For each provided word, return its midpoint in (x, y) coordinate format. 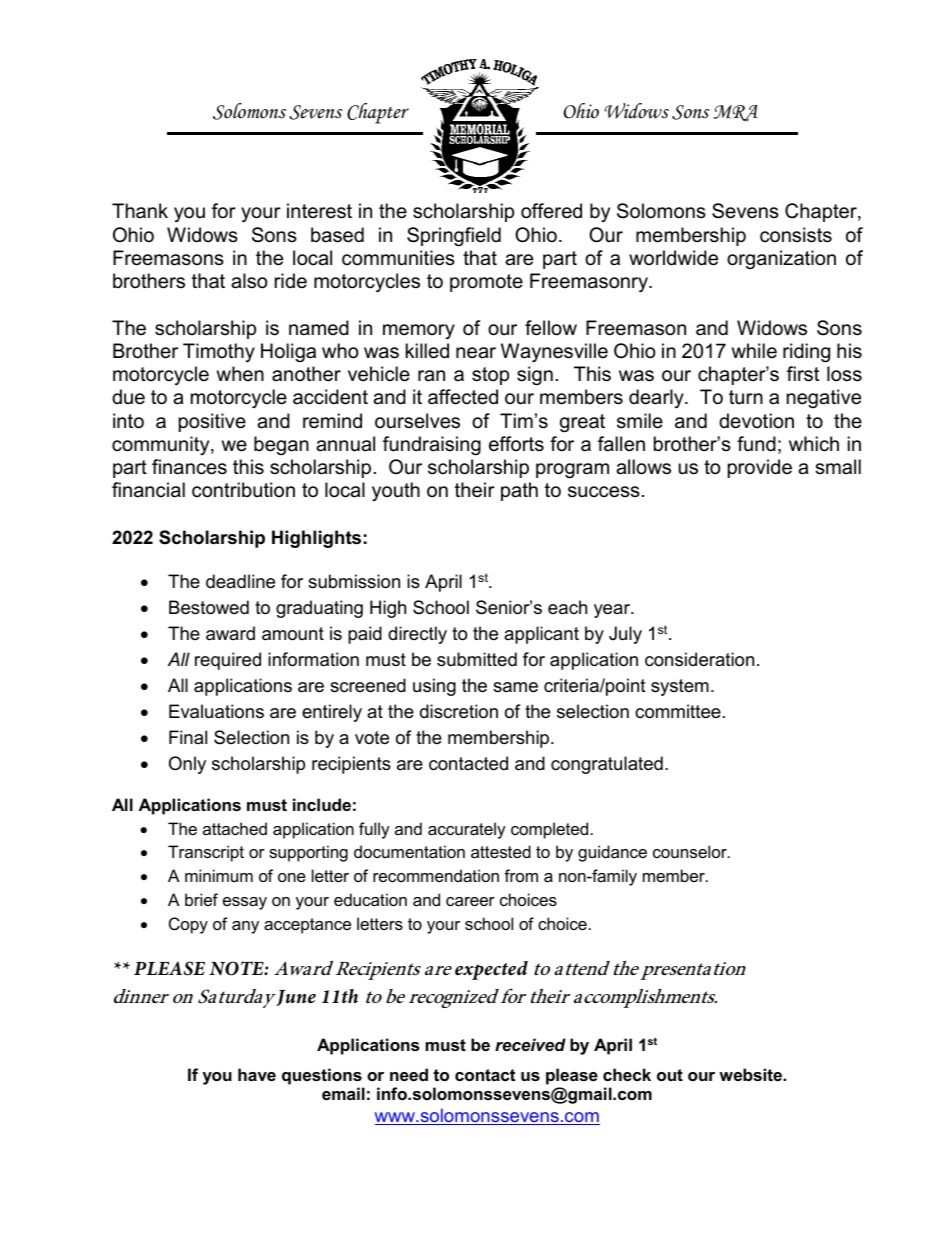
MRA (736, 113)
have (257, 1074)
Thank (140, 210)
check (627, 1074)
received (530, 1044)
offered (551, 211)
